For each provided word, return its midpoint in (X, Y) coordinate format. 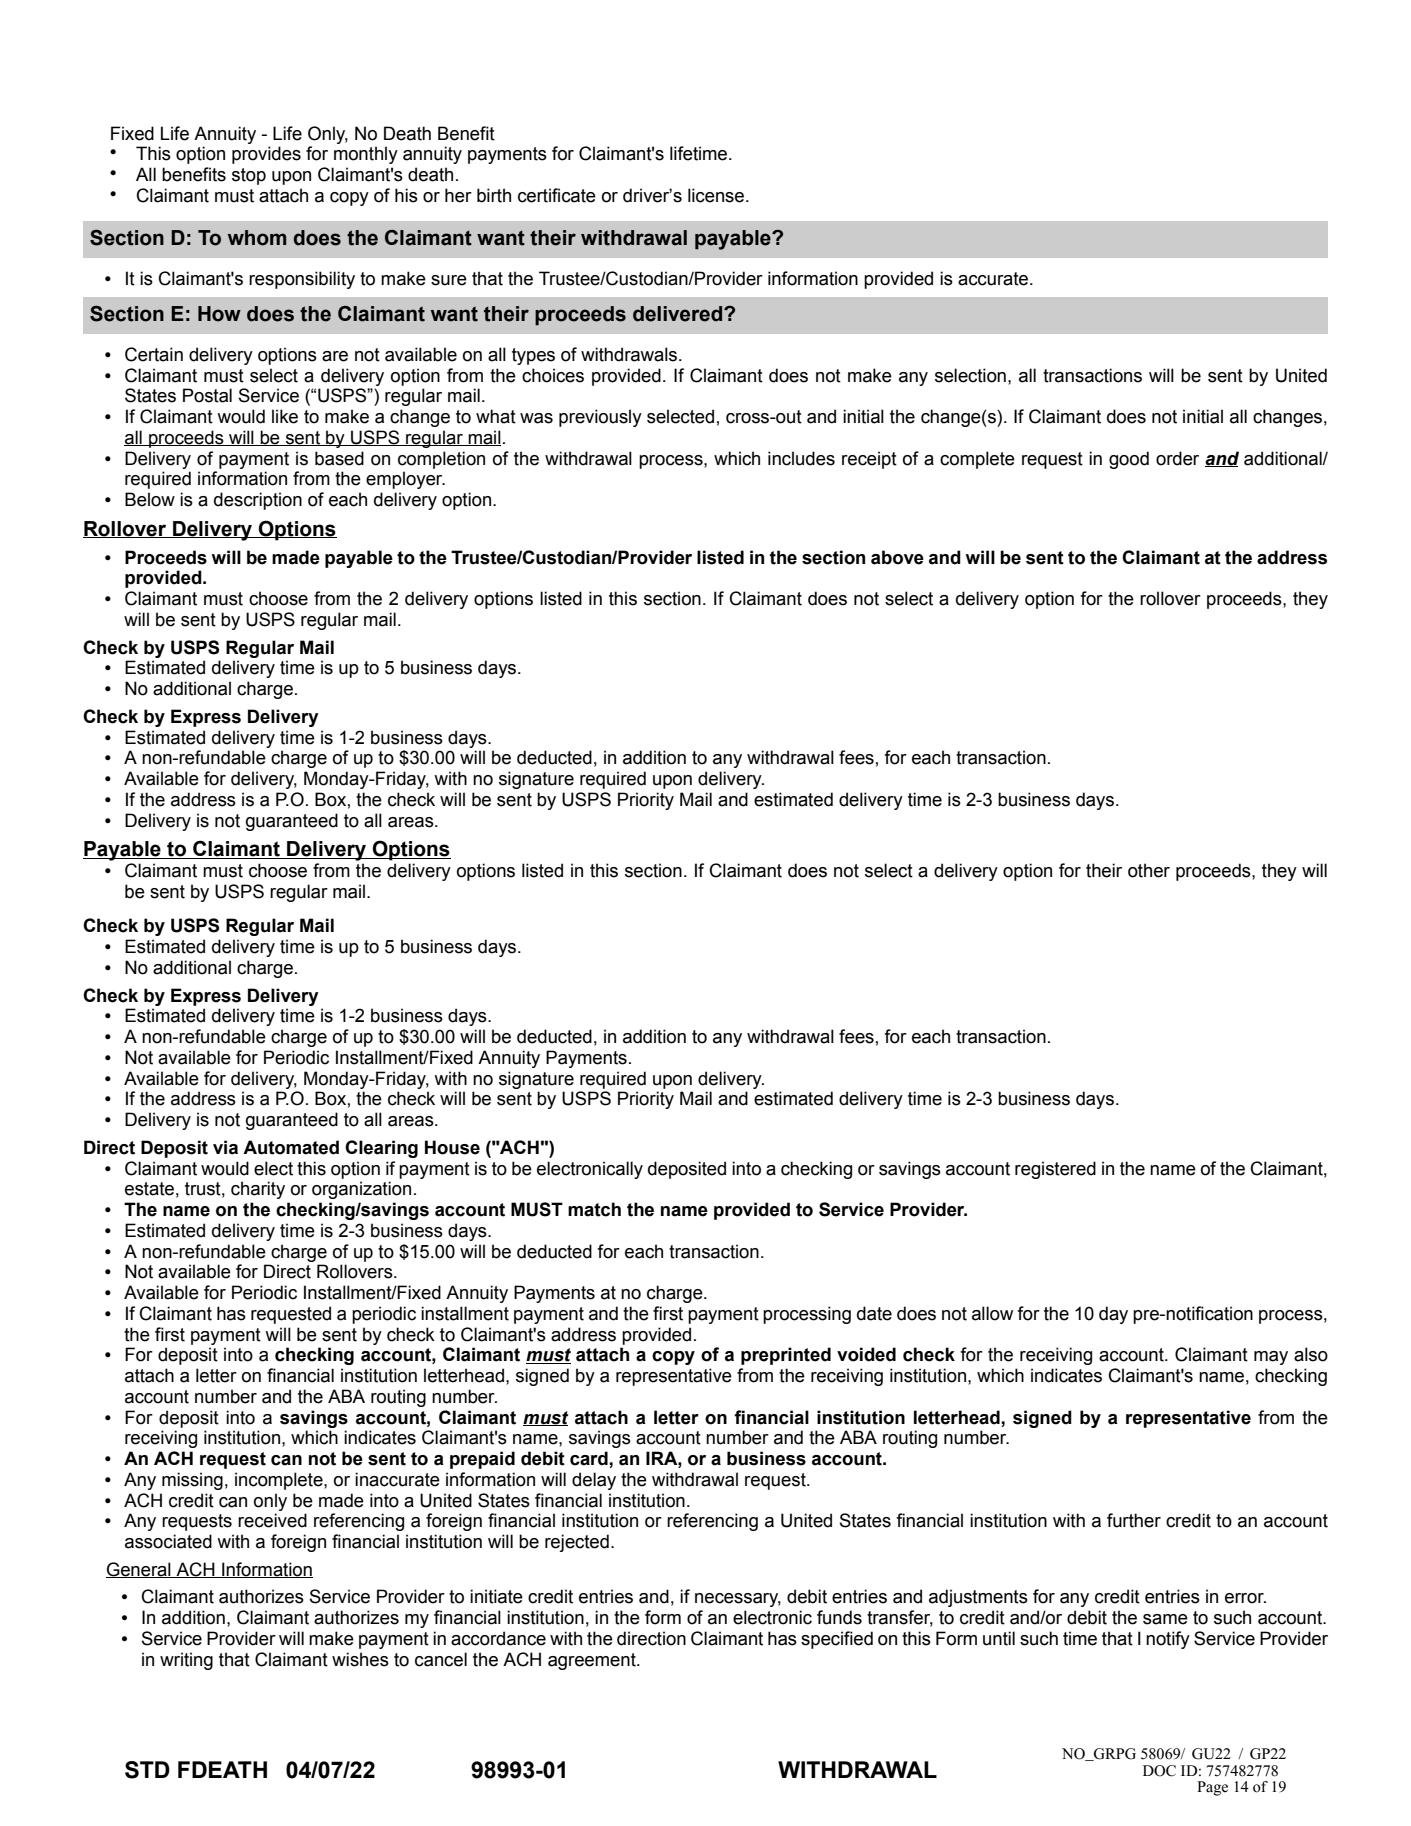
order (1177, 458)
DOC (1159, 1771)
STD (147, 1770)
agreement (593, 1661)
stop (249, 176)
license (717, 195)
